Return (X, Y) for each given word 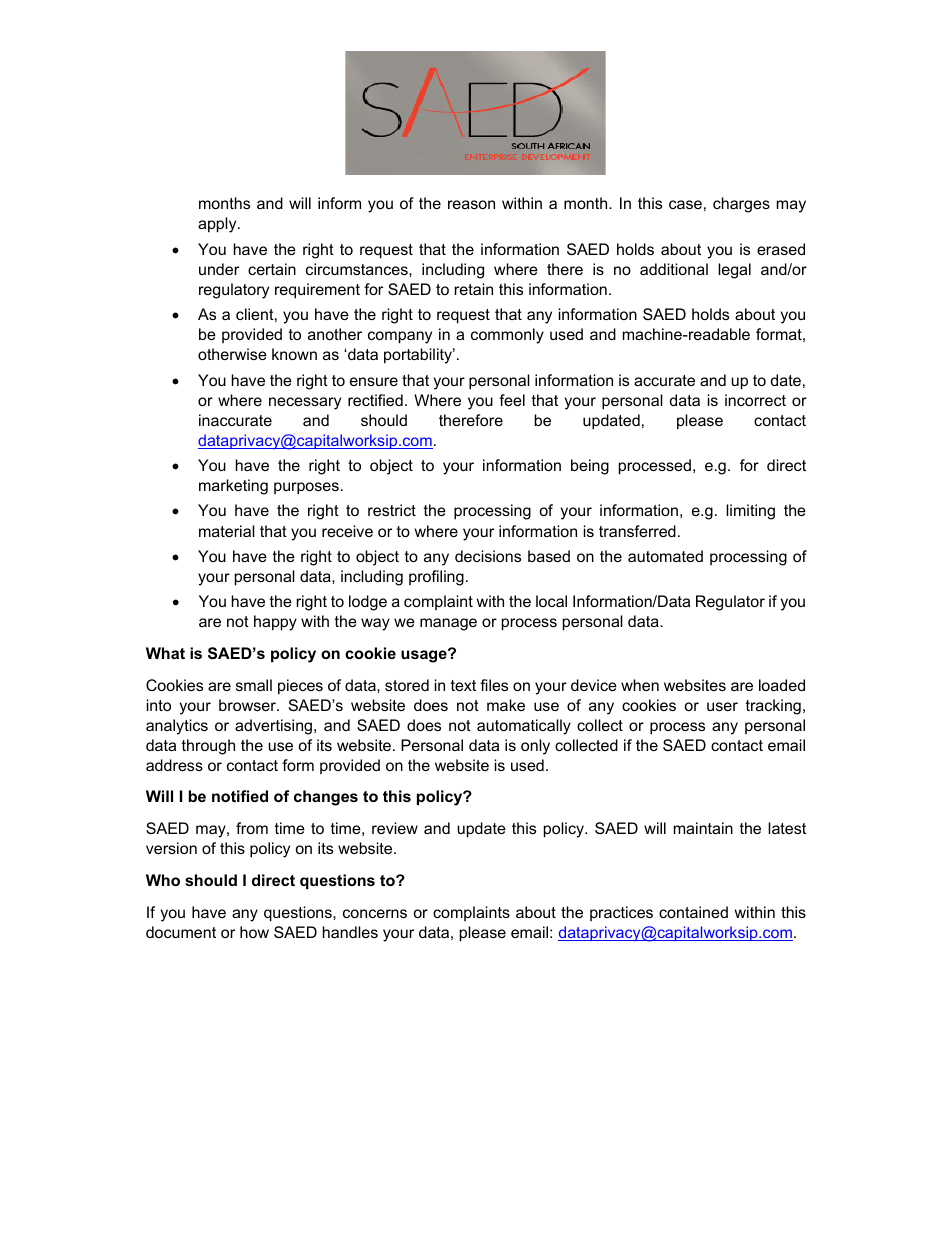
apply (218, 225)
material (227, 531)
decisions (488, 556)
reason (471, 204)
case (685, 204)
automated (665, 556)
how (254, 932)
